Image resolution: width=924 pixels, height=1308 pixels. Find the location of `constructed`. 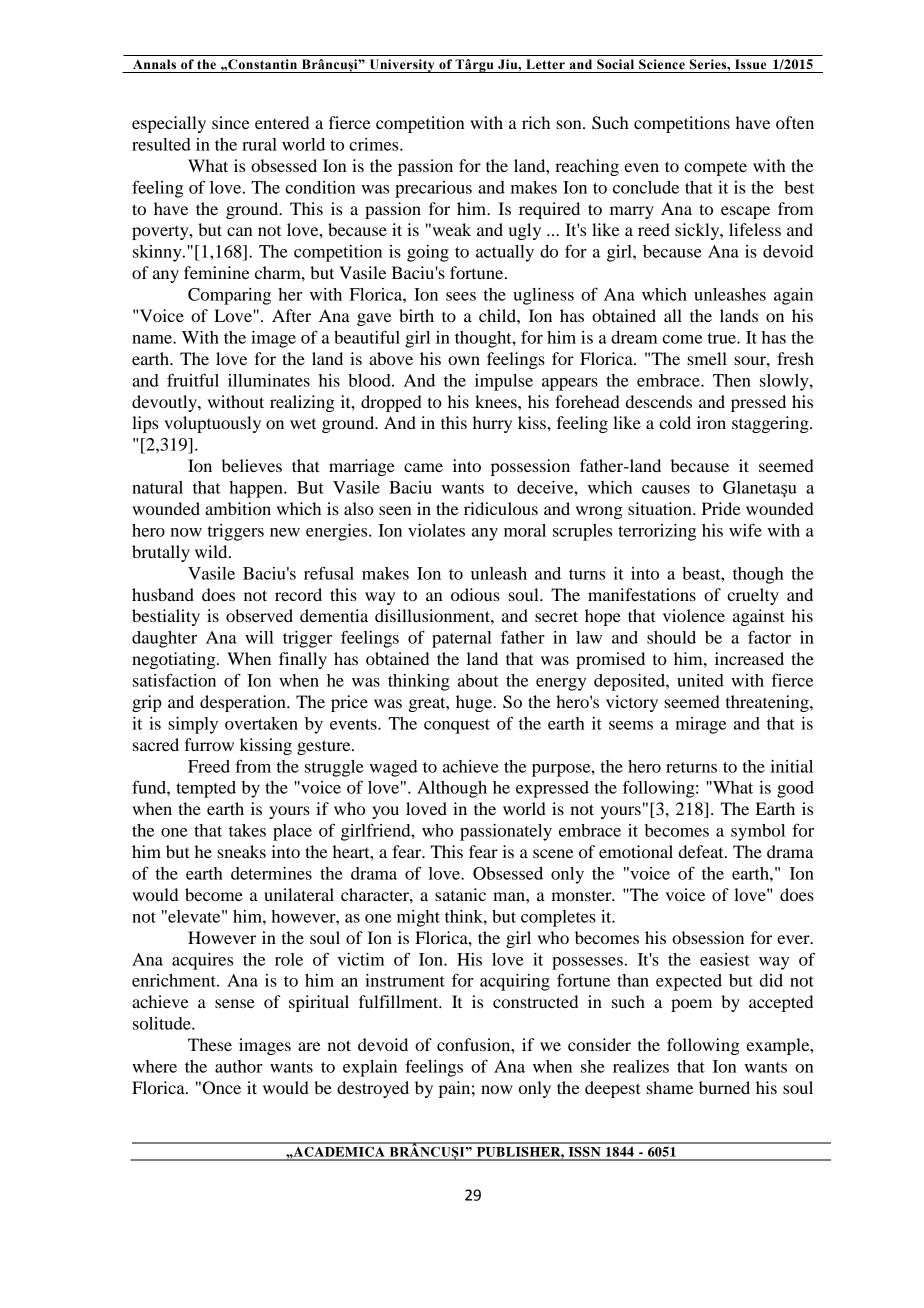

constructed is located at coordinates (535, 1001).
